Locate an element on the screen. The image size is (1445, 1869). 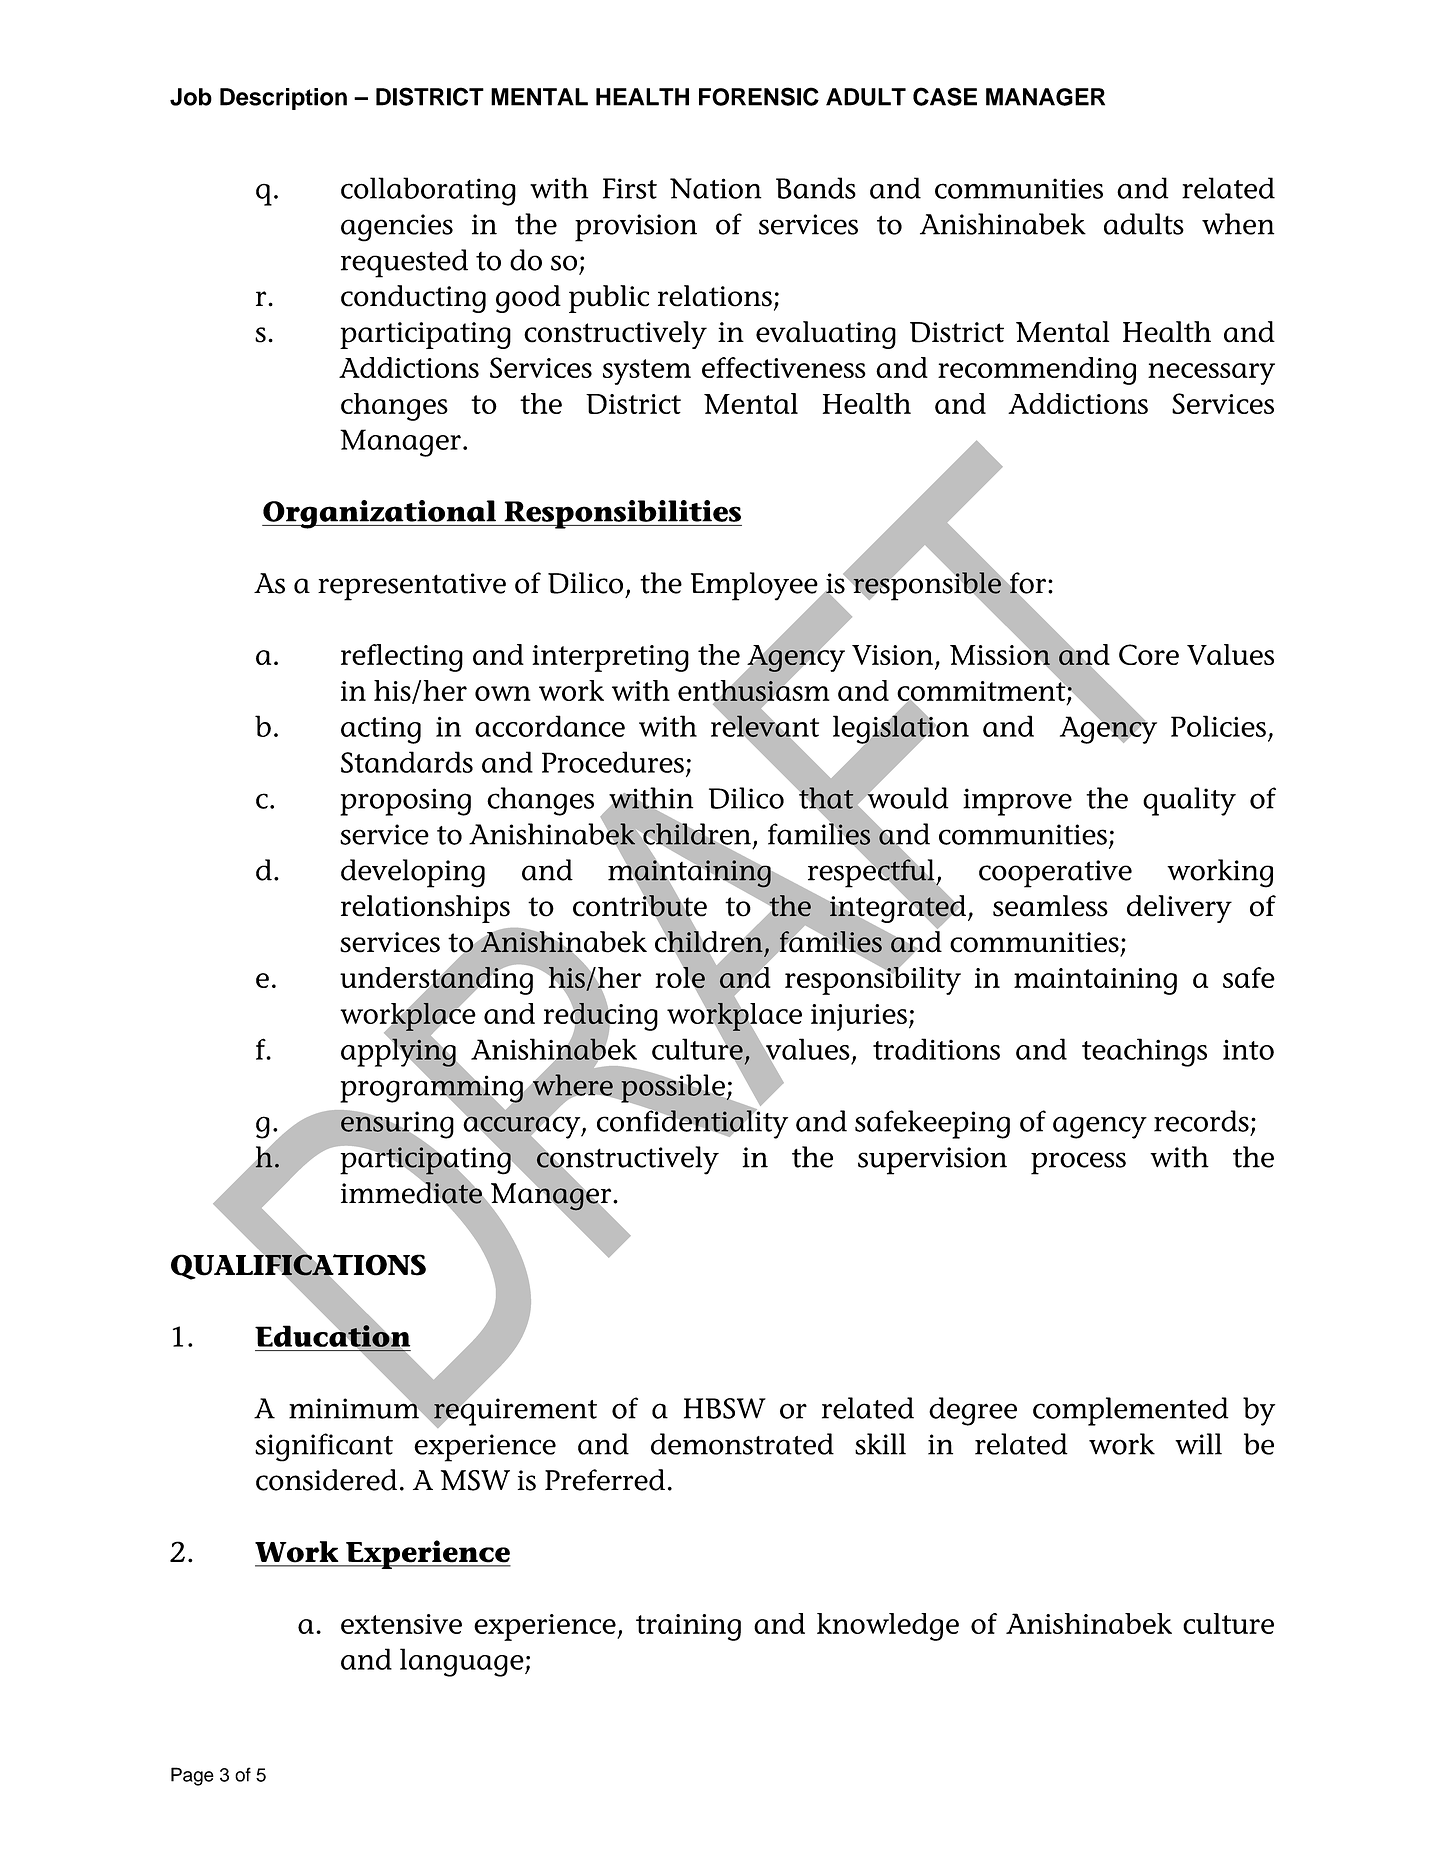
when is located at coordinates (1238, 224).
